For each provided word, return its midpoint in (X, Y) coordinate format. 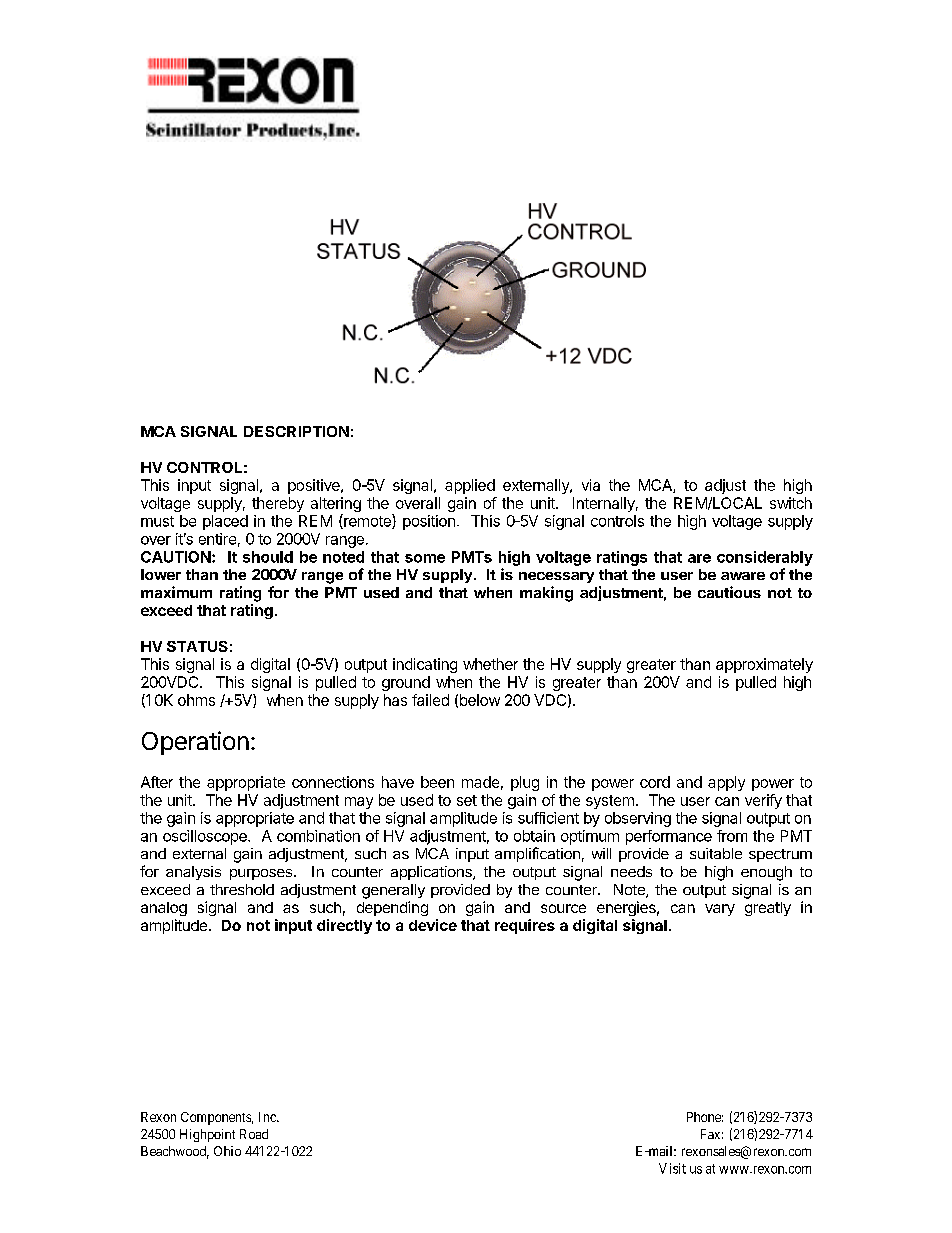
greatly (768, 909)
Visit (672, 1168)
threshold (242, 889)
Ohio (227, 1151)
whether (490, 664)
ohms (196, 700)
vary (720, 910)
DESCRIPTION (296, 431)
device (433, 925)
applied (470, 486)
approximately (764, 665)
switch (791, 503)
